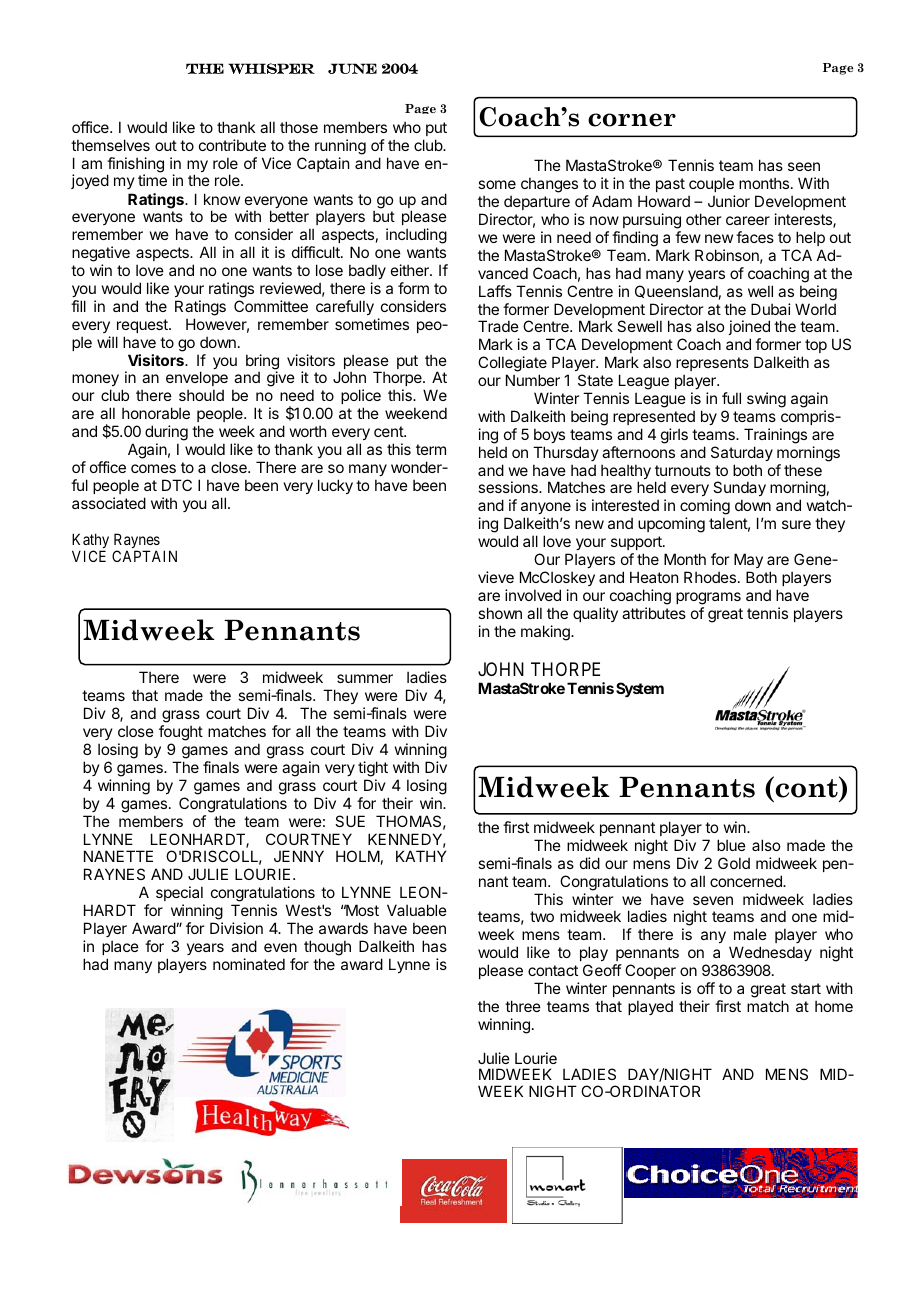  I want to click on May, so click(748, 560).
